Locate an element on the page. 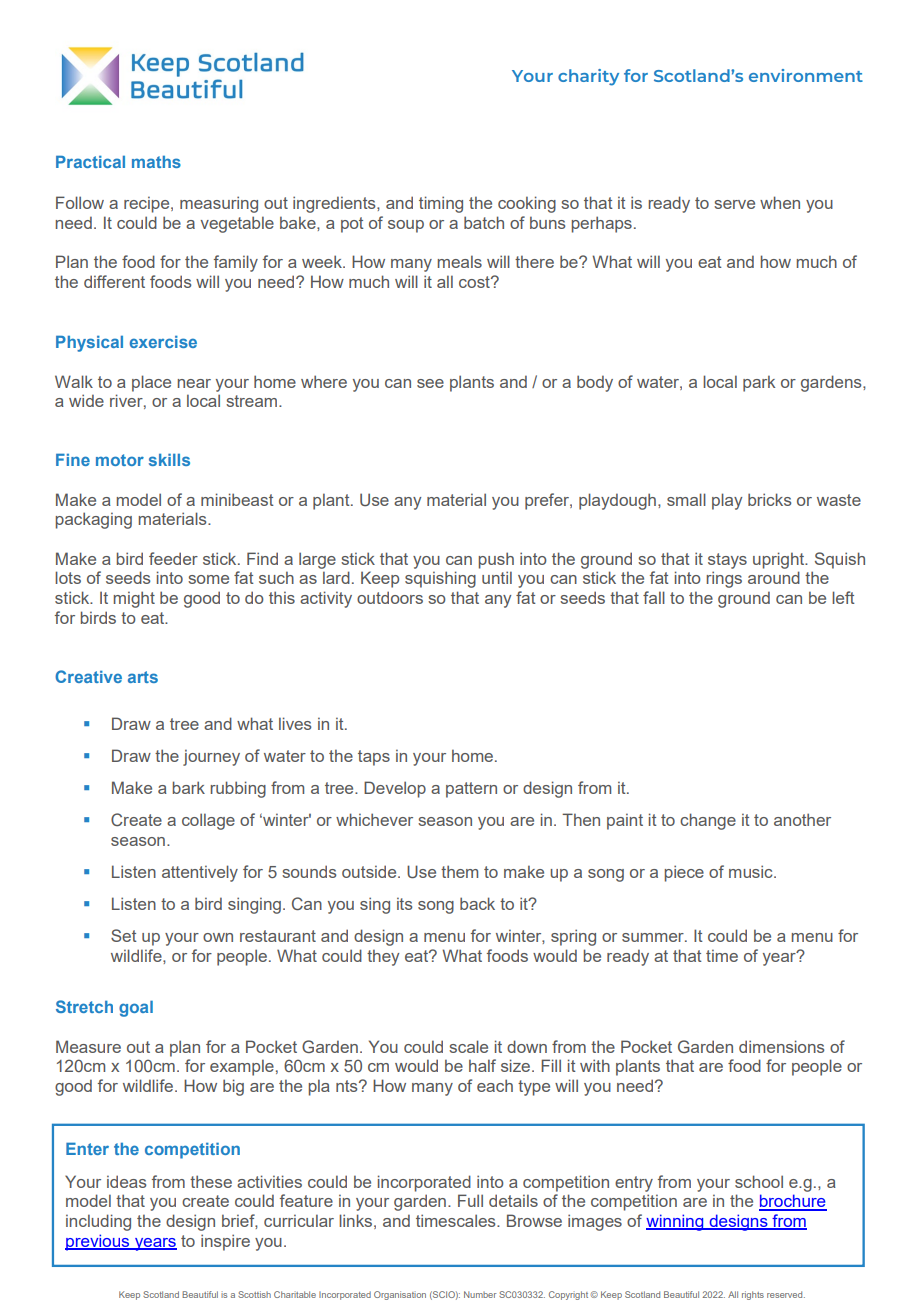 Image resolution: width=924 pixels, height=1309 pixels. change is located at coordinates (708, 821).
